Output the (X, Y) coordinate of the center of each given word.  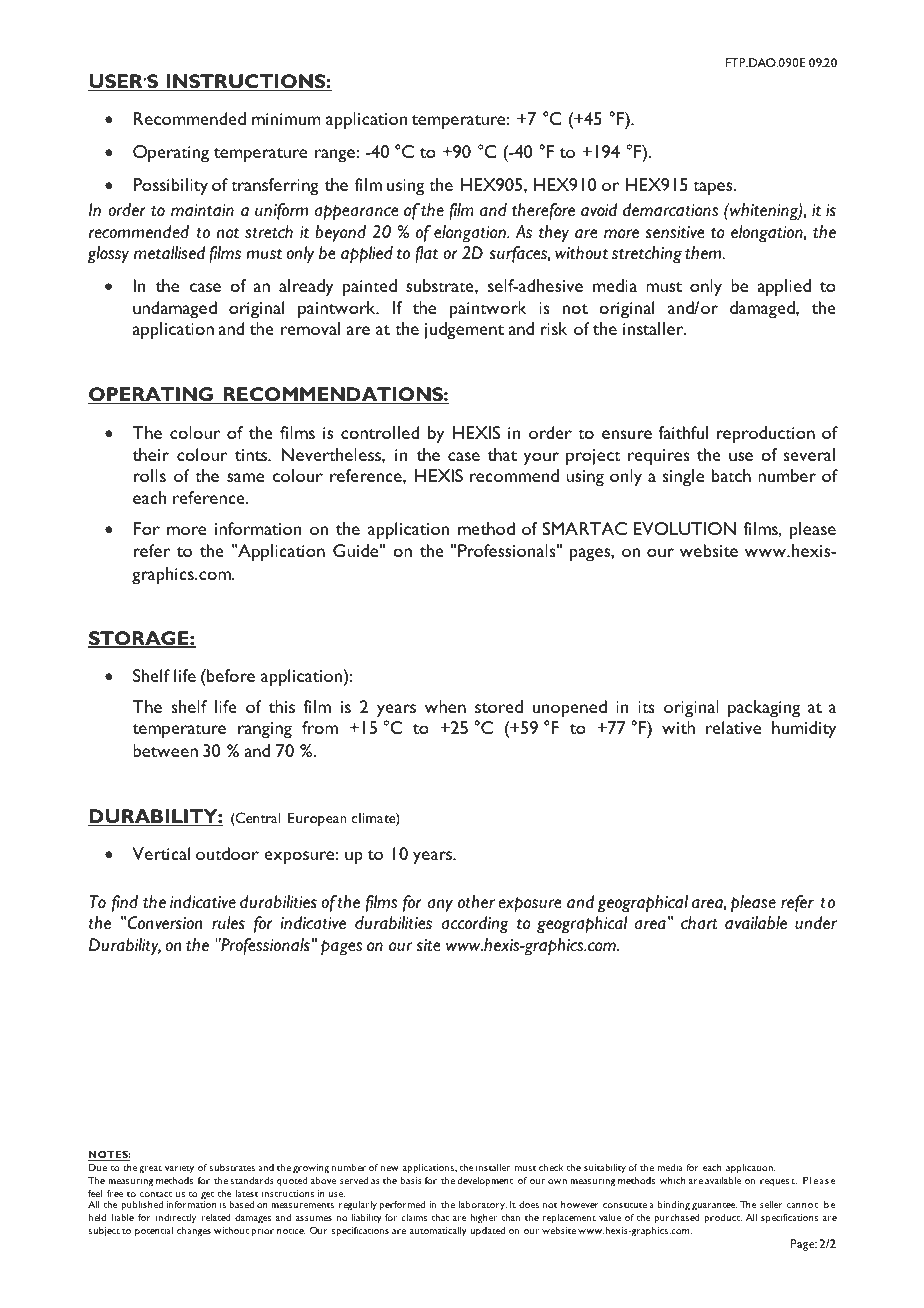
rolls (149, 475)
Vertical (161, 853)
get (207, 1197)
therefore (543, 211)
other (476, 902)
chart (699, 923)
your (541, 459)
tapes (714, 188)
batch (731, 475)
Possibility (170, 187)
